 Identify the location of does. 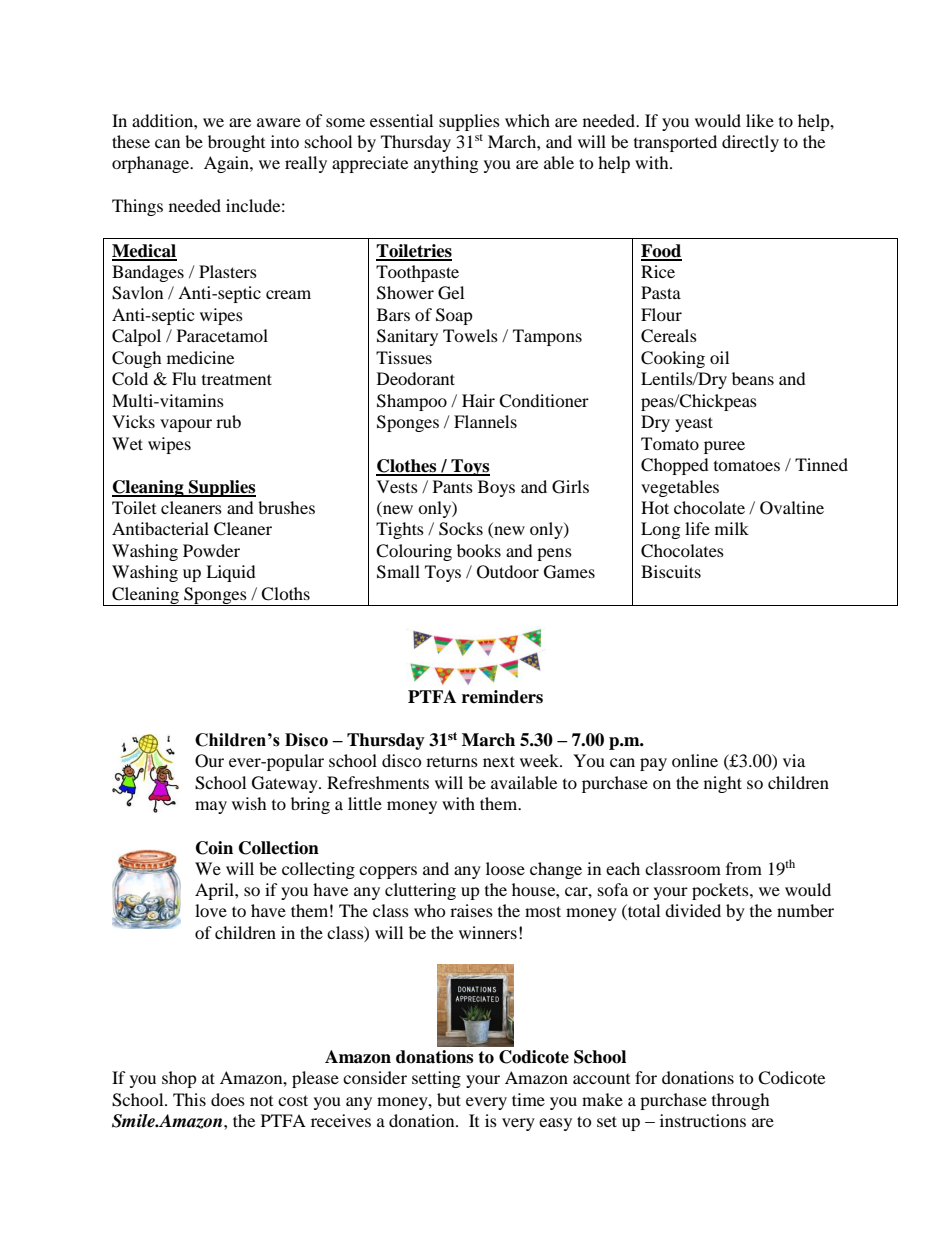
(228, 1099).
